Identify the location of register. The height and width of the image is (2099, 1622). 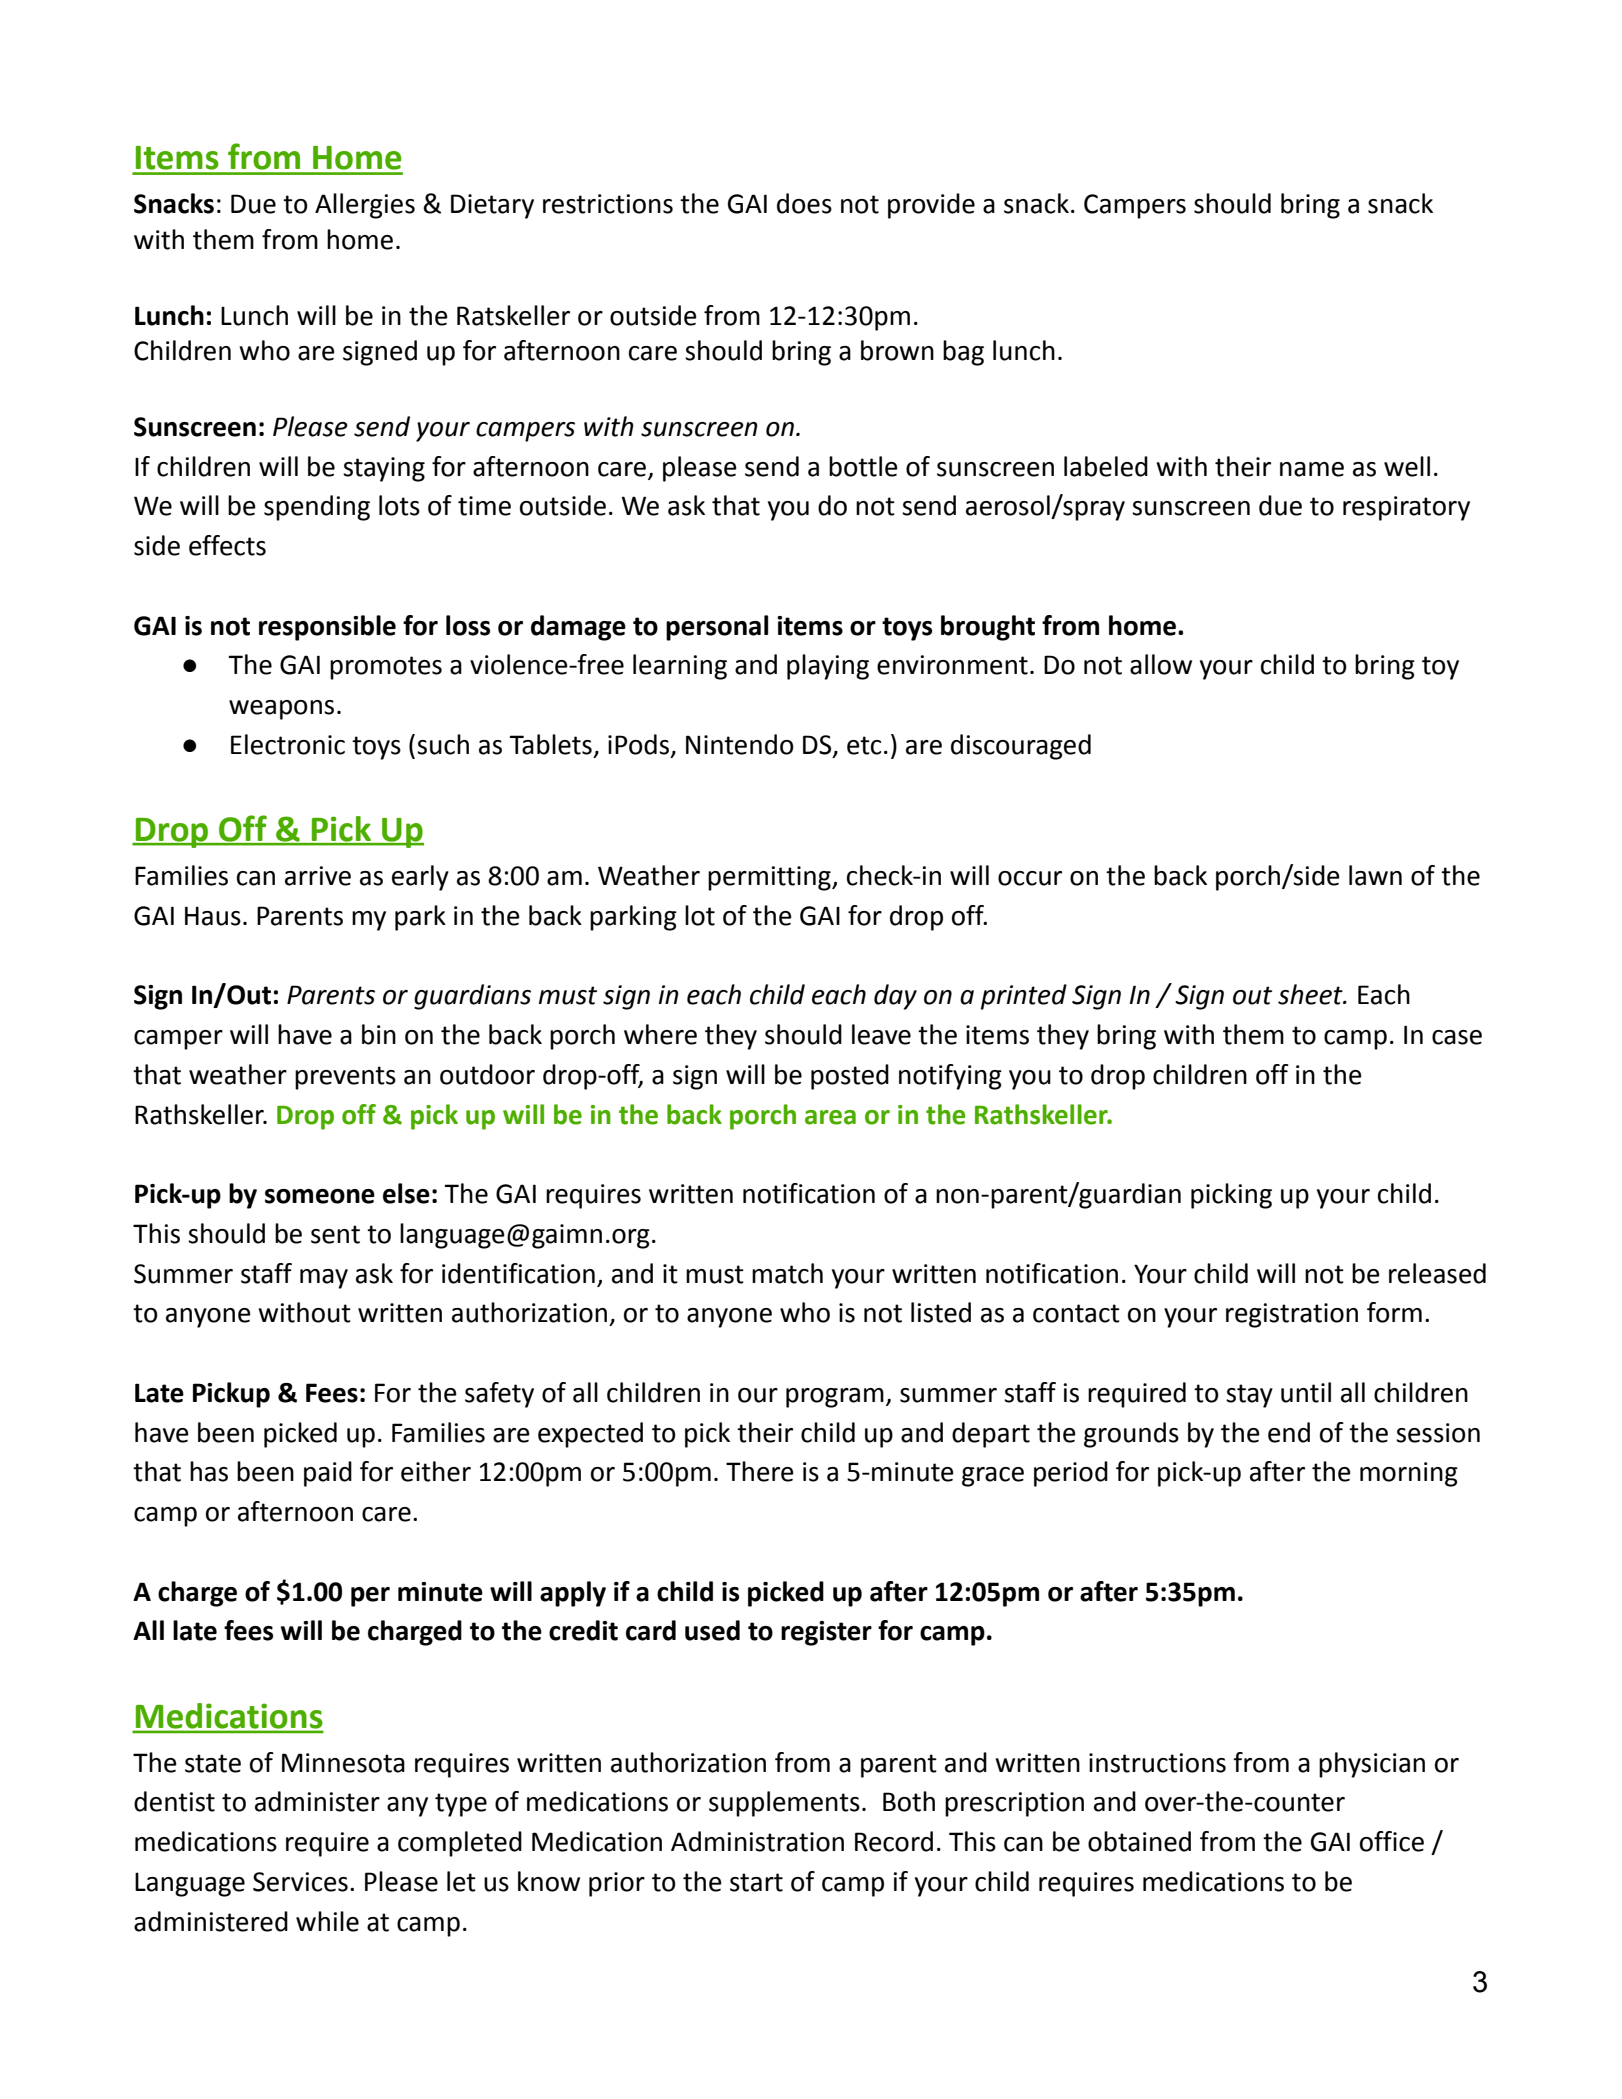
(826, 1633).
